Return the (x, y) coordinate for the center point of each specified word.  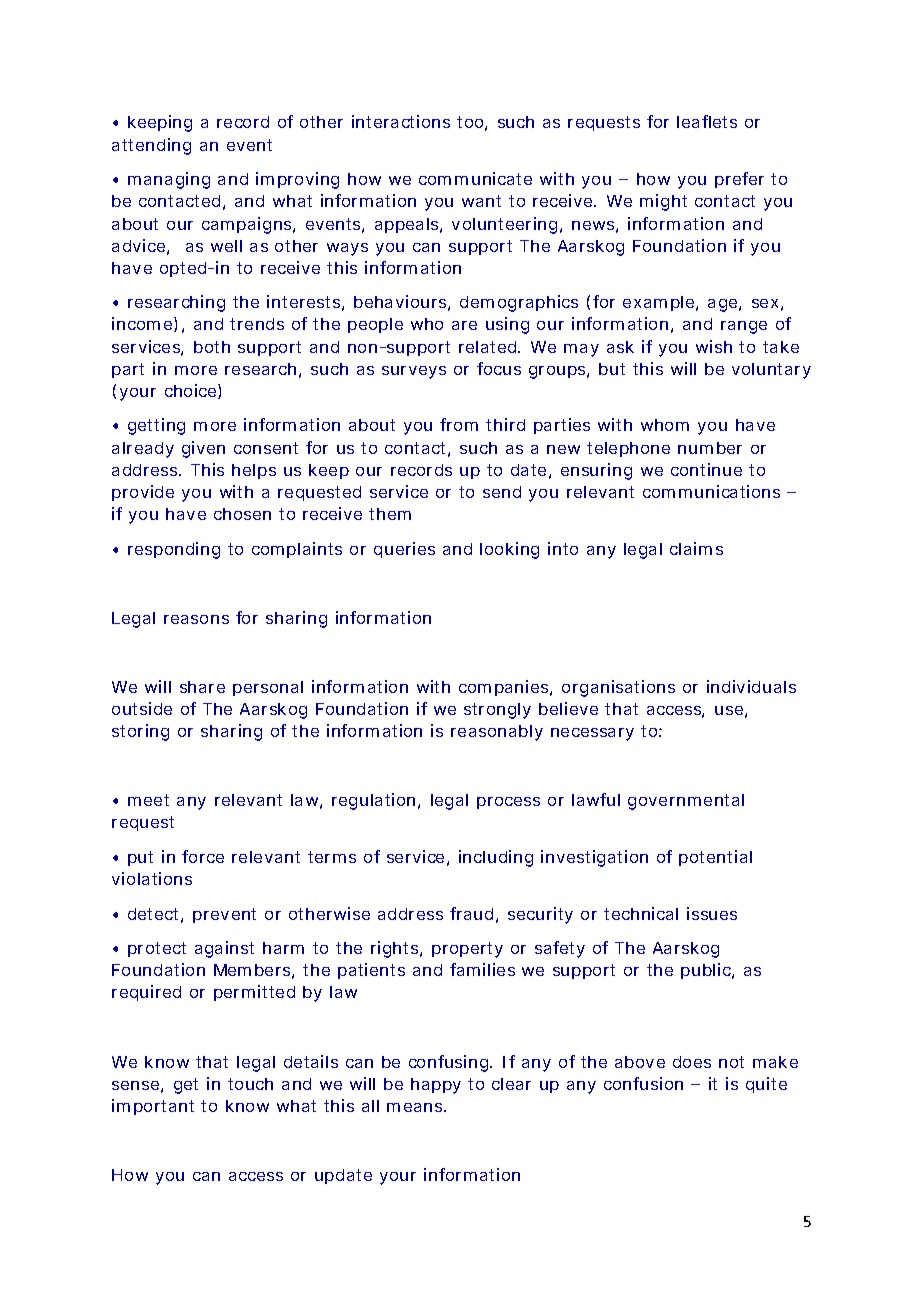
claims (696, 548)
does (692, 1062)
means (416, 1107)
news (595, 227)
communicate (475, 178)
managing (169, 180)
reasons (196, 619)
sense (137, 1087)
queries (404, 550)
